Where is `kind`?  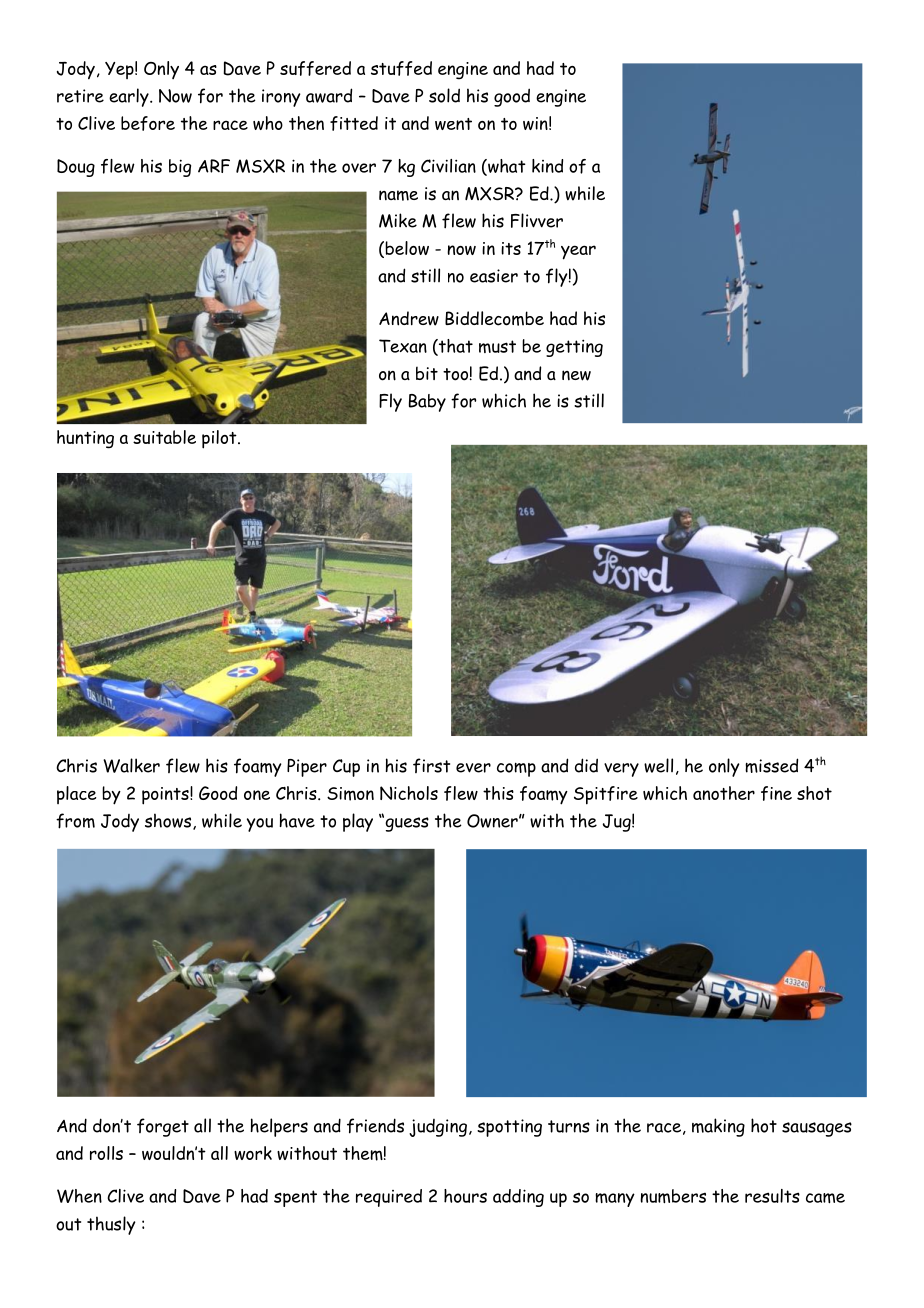 kind is located at coordinates (547, 166).
